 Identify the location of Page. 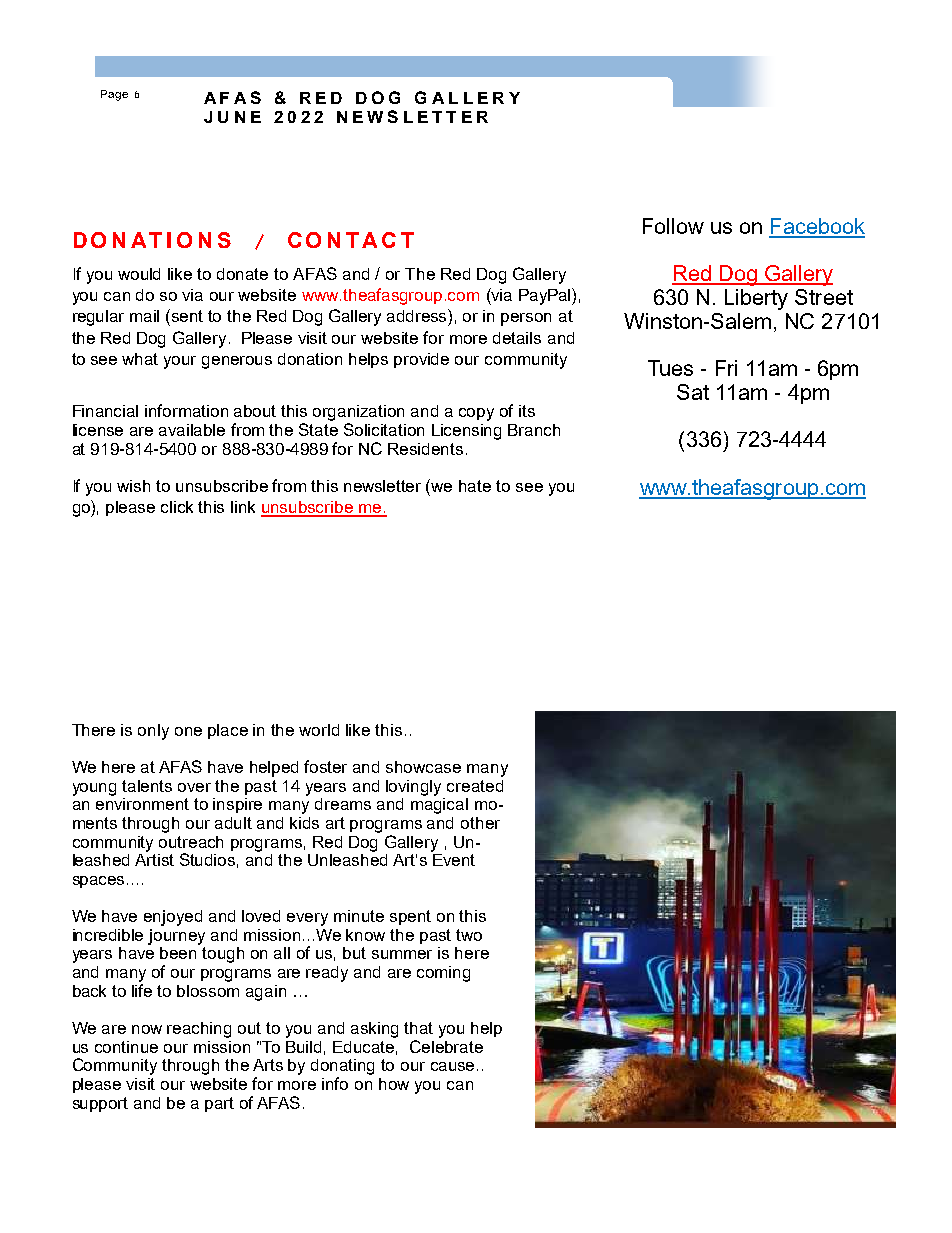
(114, 95).
